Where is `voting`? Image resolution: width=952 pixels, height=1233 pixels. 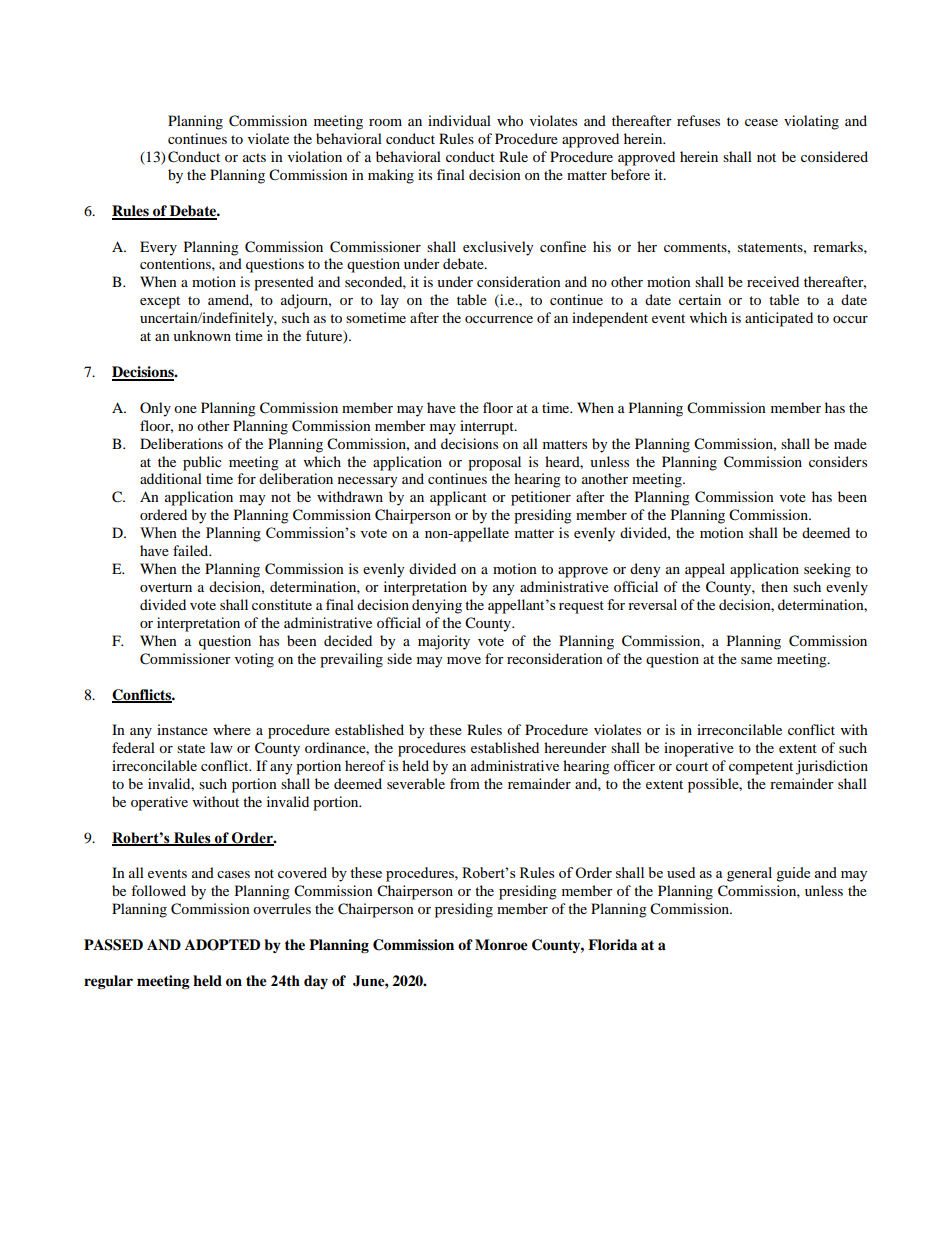 voting is located at coordinates (254, 660).
